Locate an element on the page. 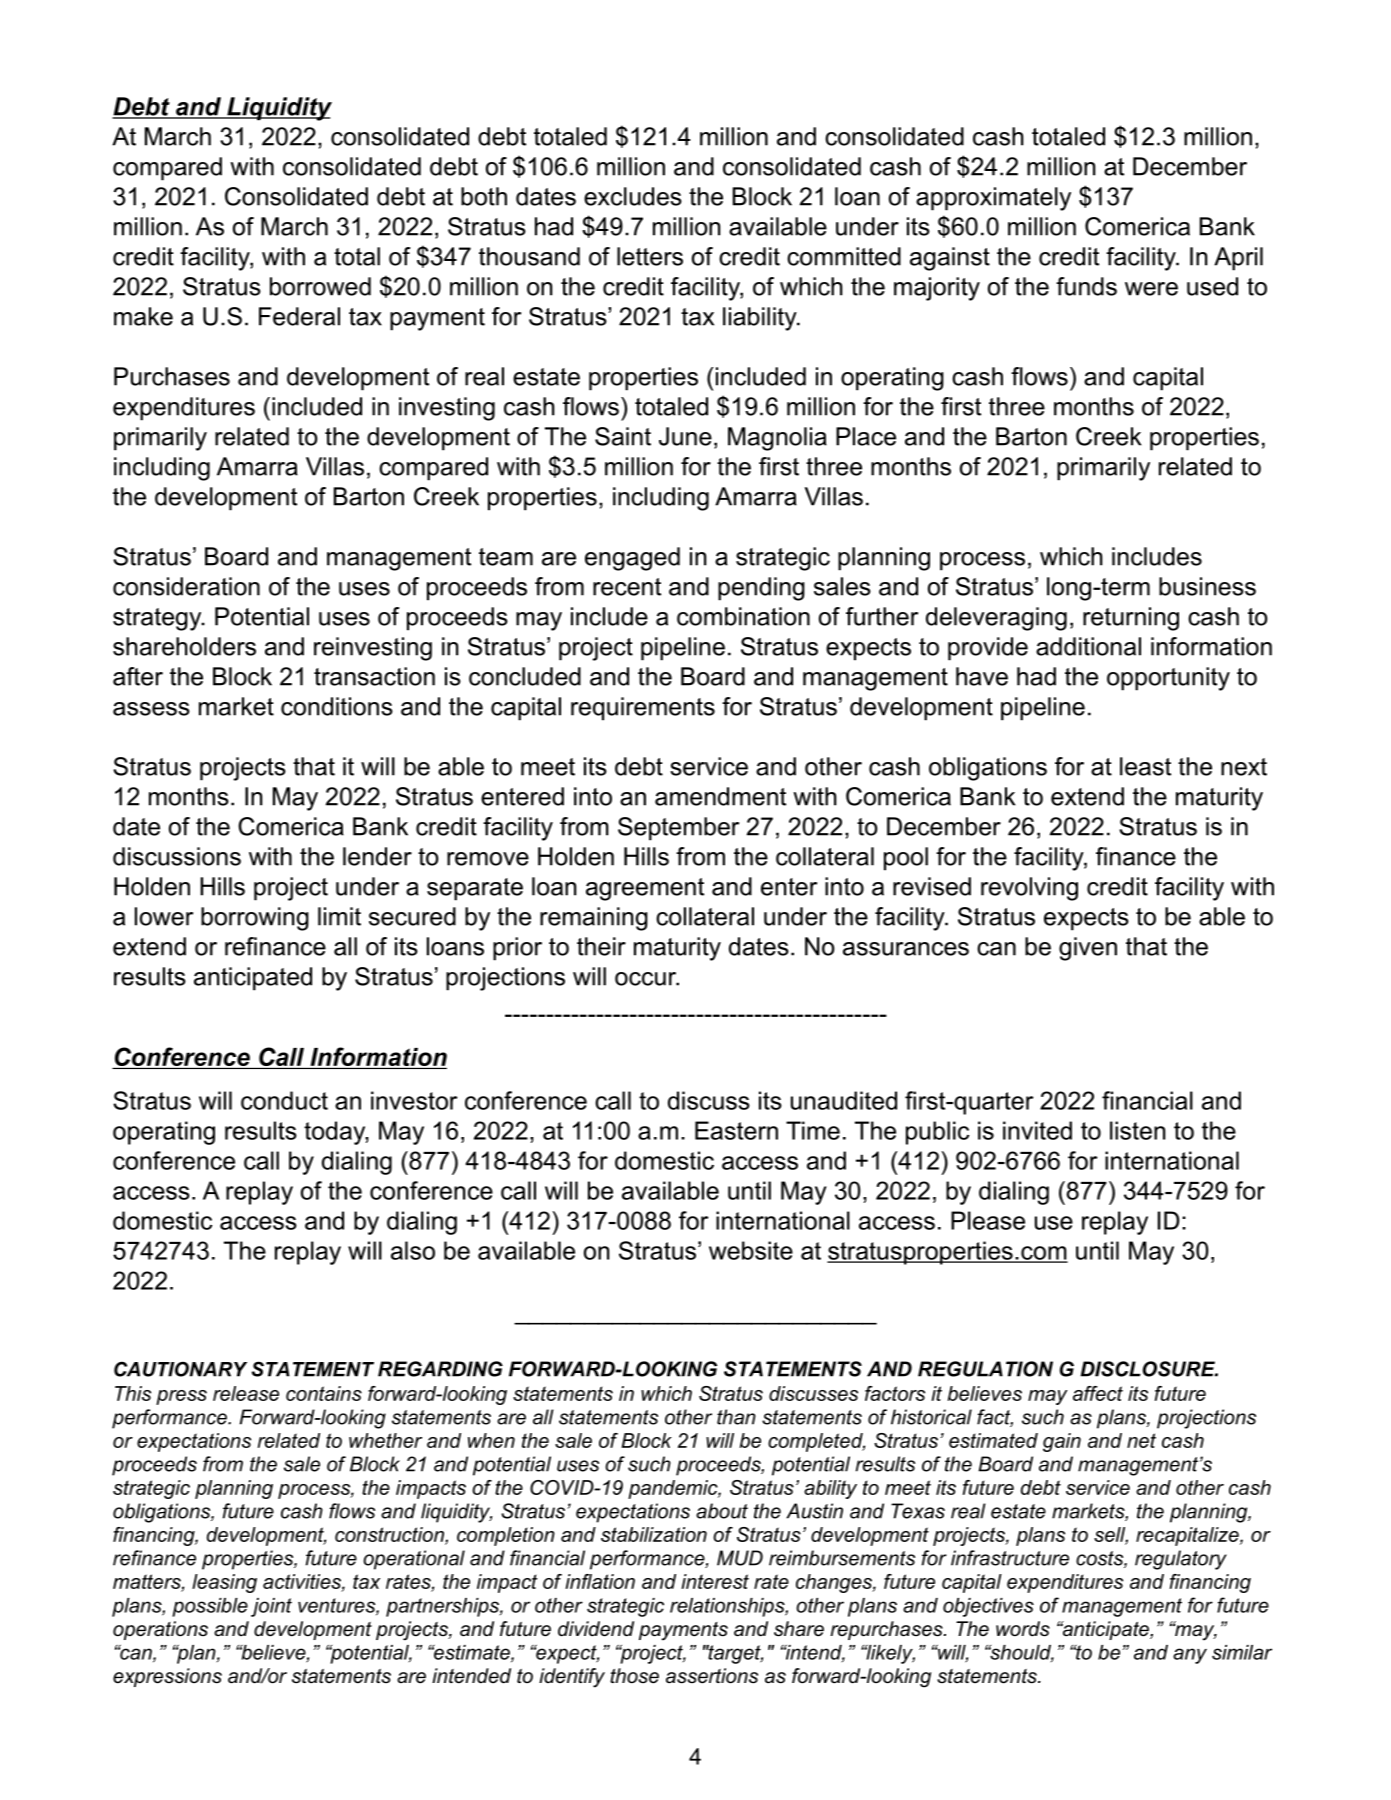 The width and height of the image is (1391, 1800). opportunity is located at coordinates (1168, 679).
